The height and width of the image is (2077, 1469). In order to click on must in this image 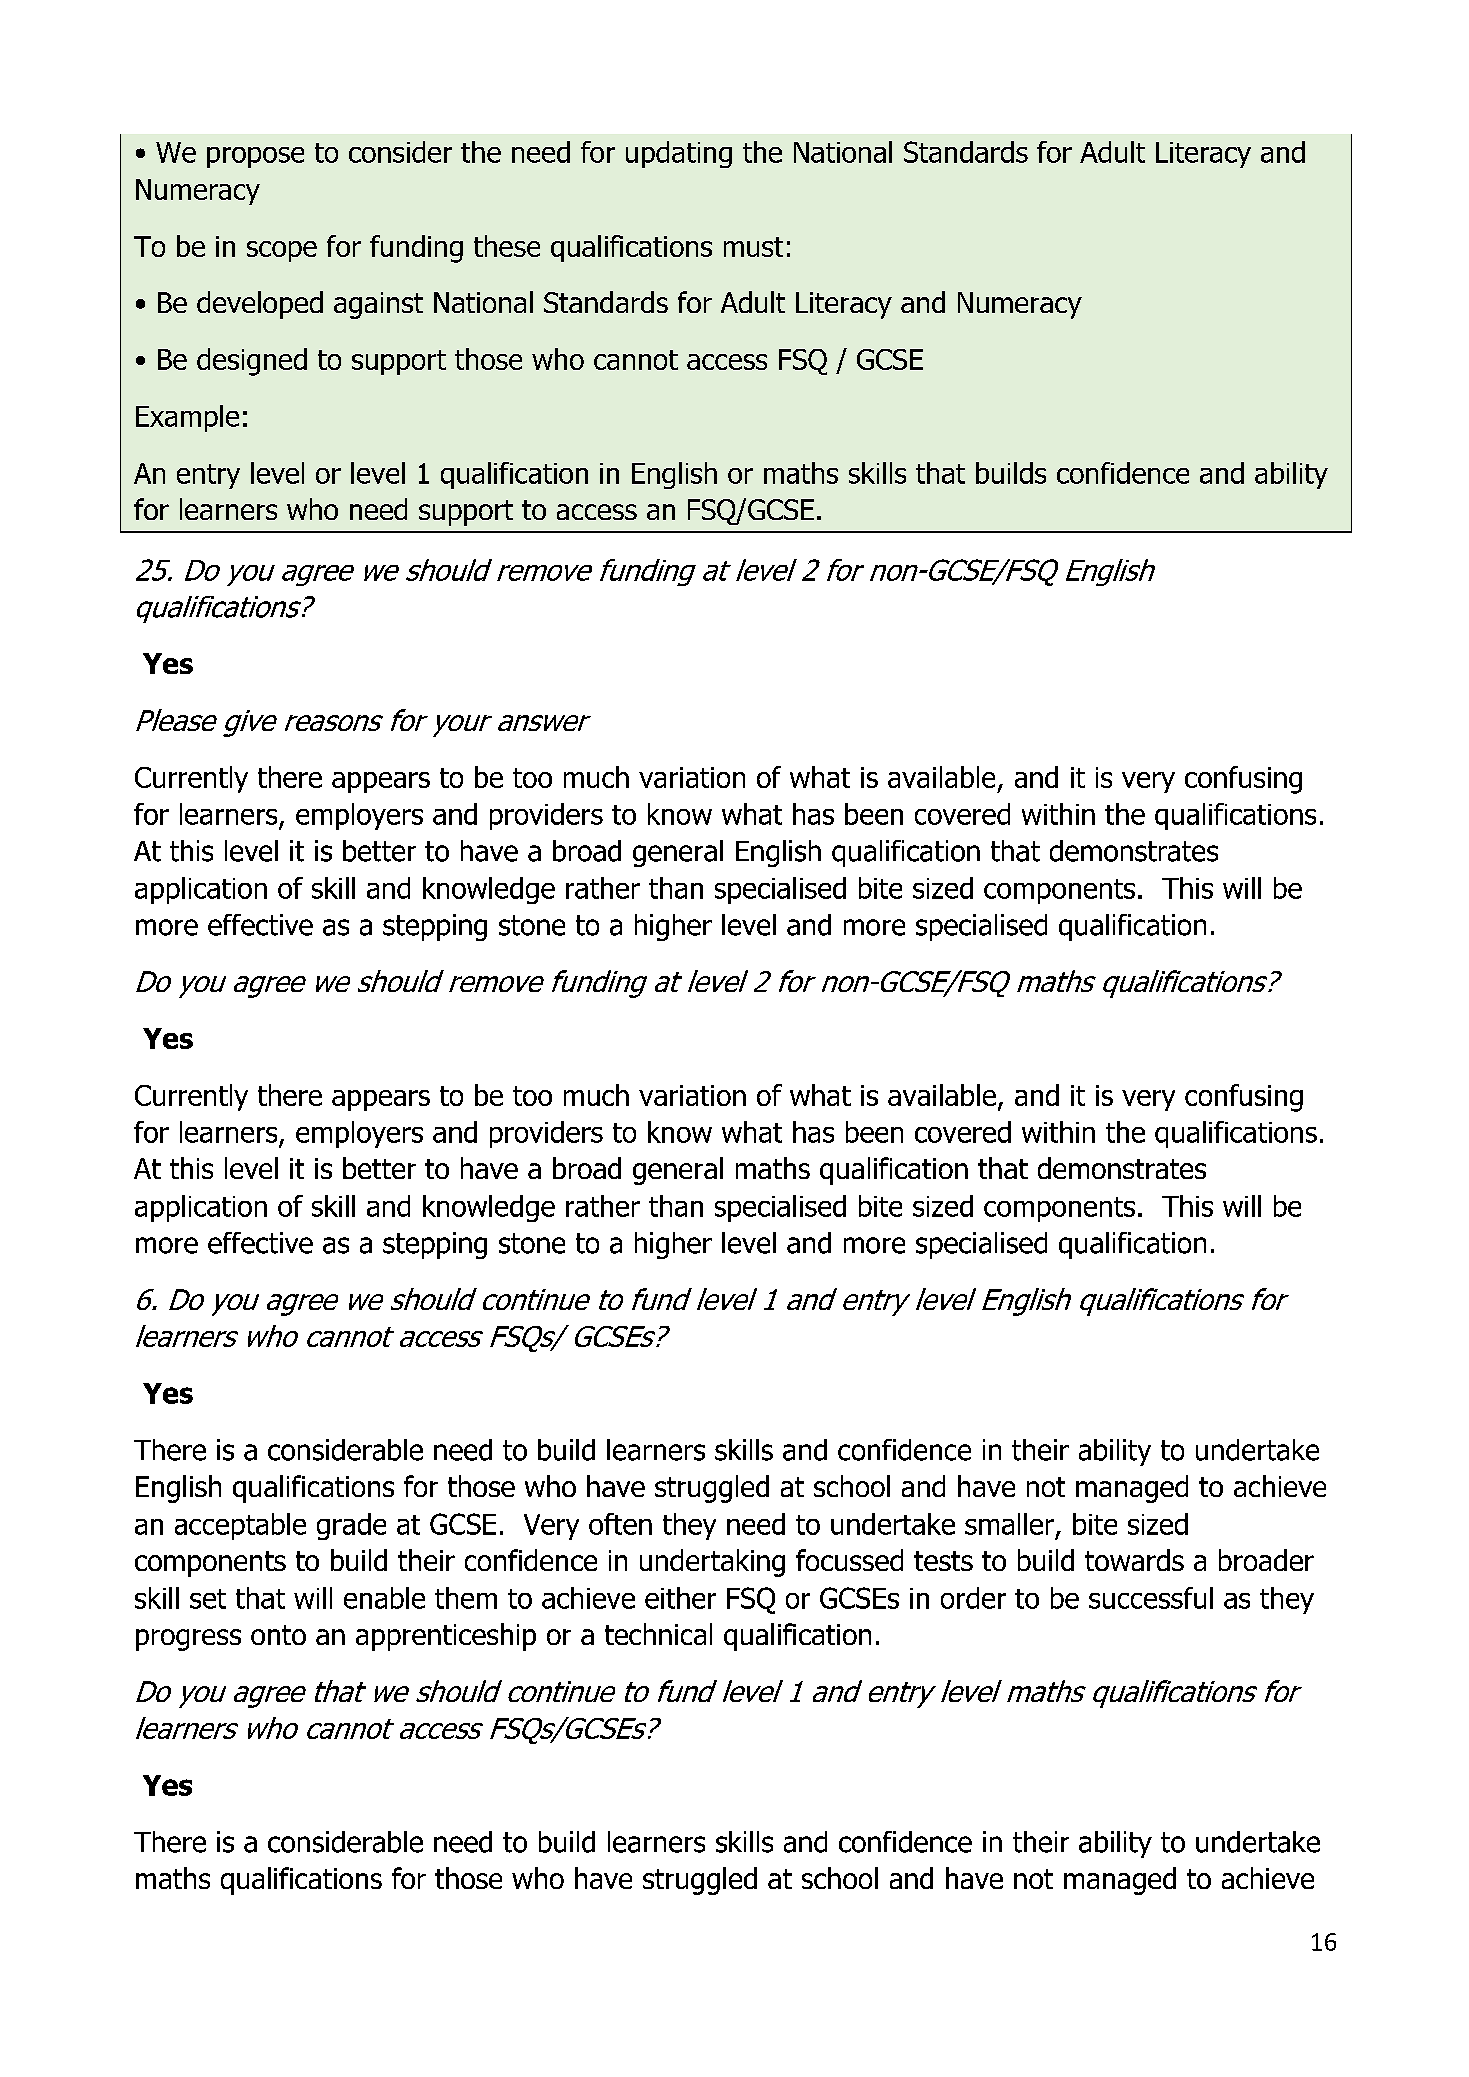, I will do `click(753, 247)`.
